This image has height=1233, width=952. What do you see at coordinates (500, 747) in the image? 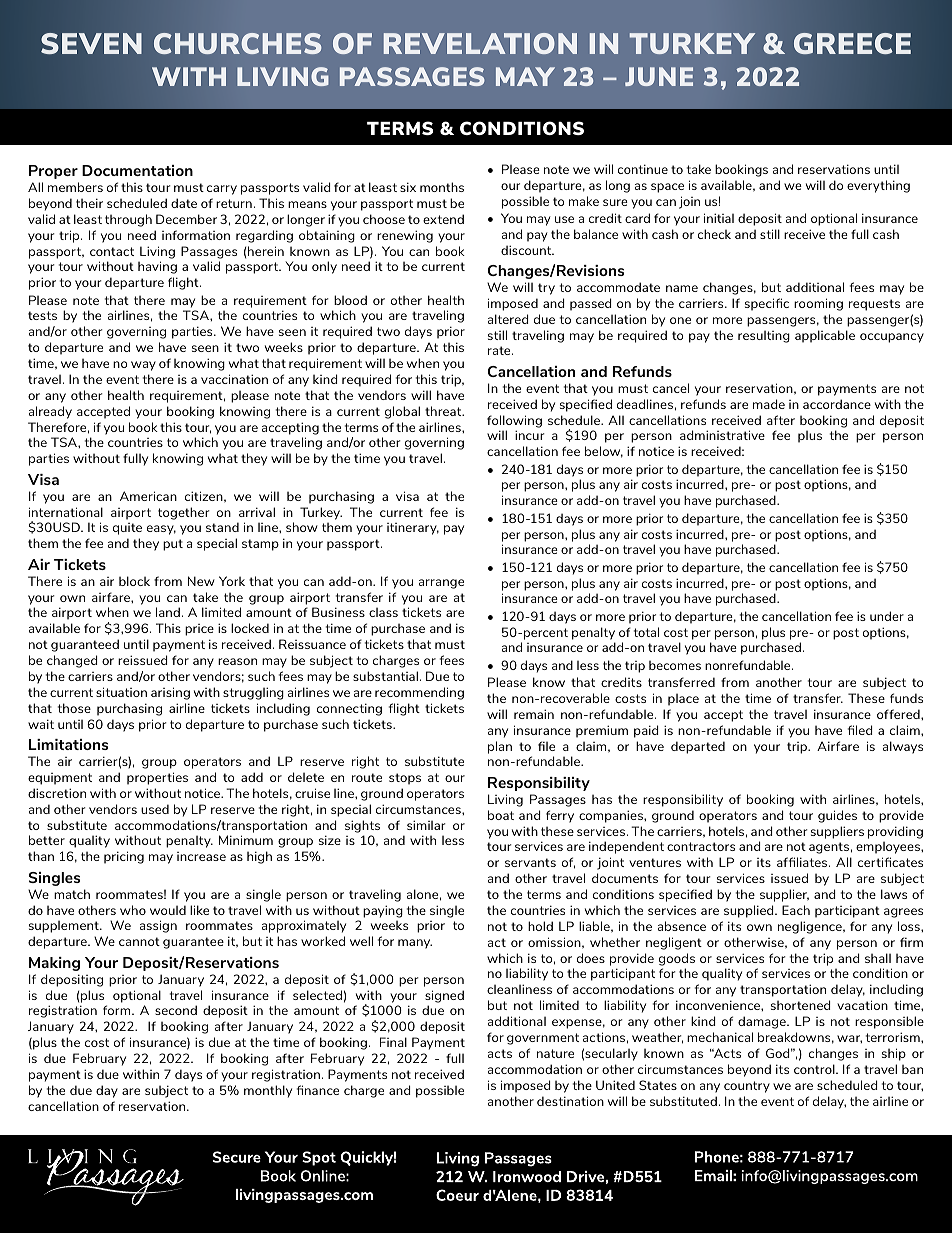
I see `plan` at bounding box center [500, 747].
